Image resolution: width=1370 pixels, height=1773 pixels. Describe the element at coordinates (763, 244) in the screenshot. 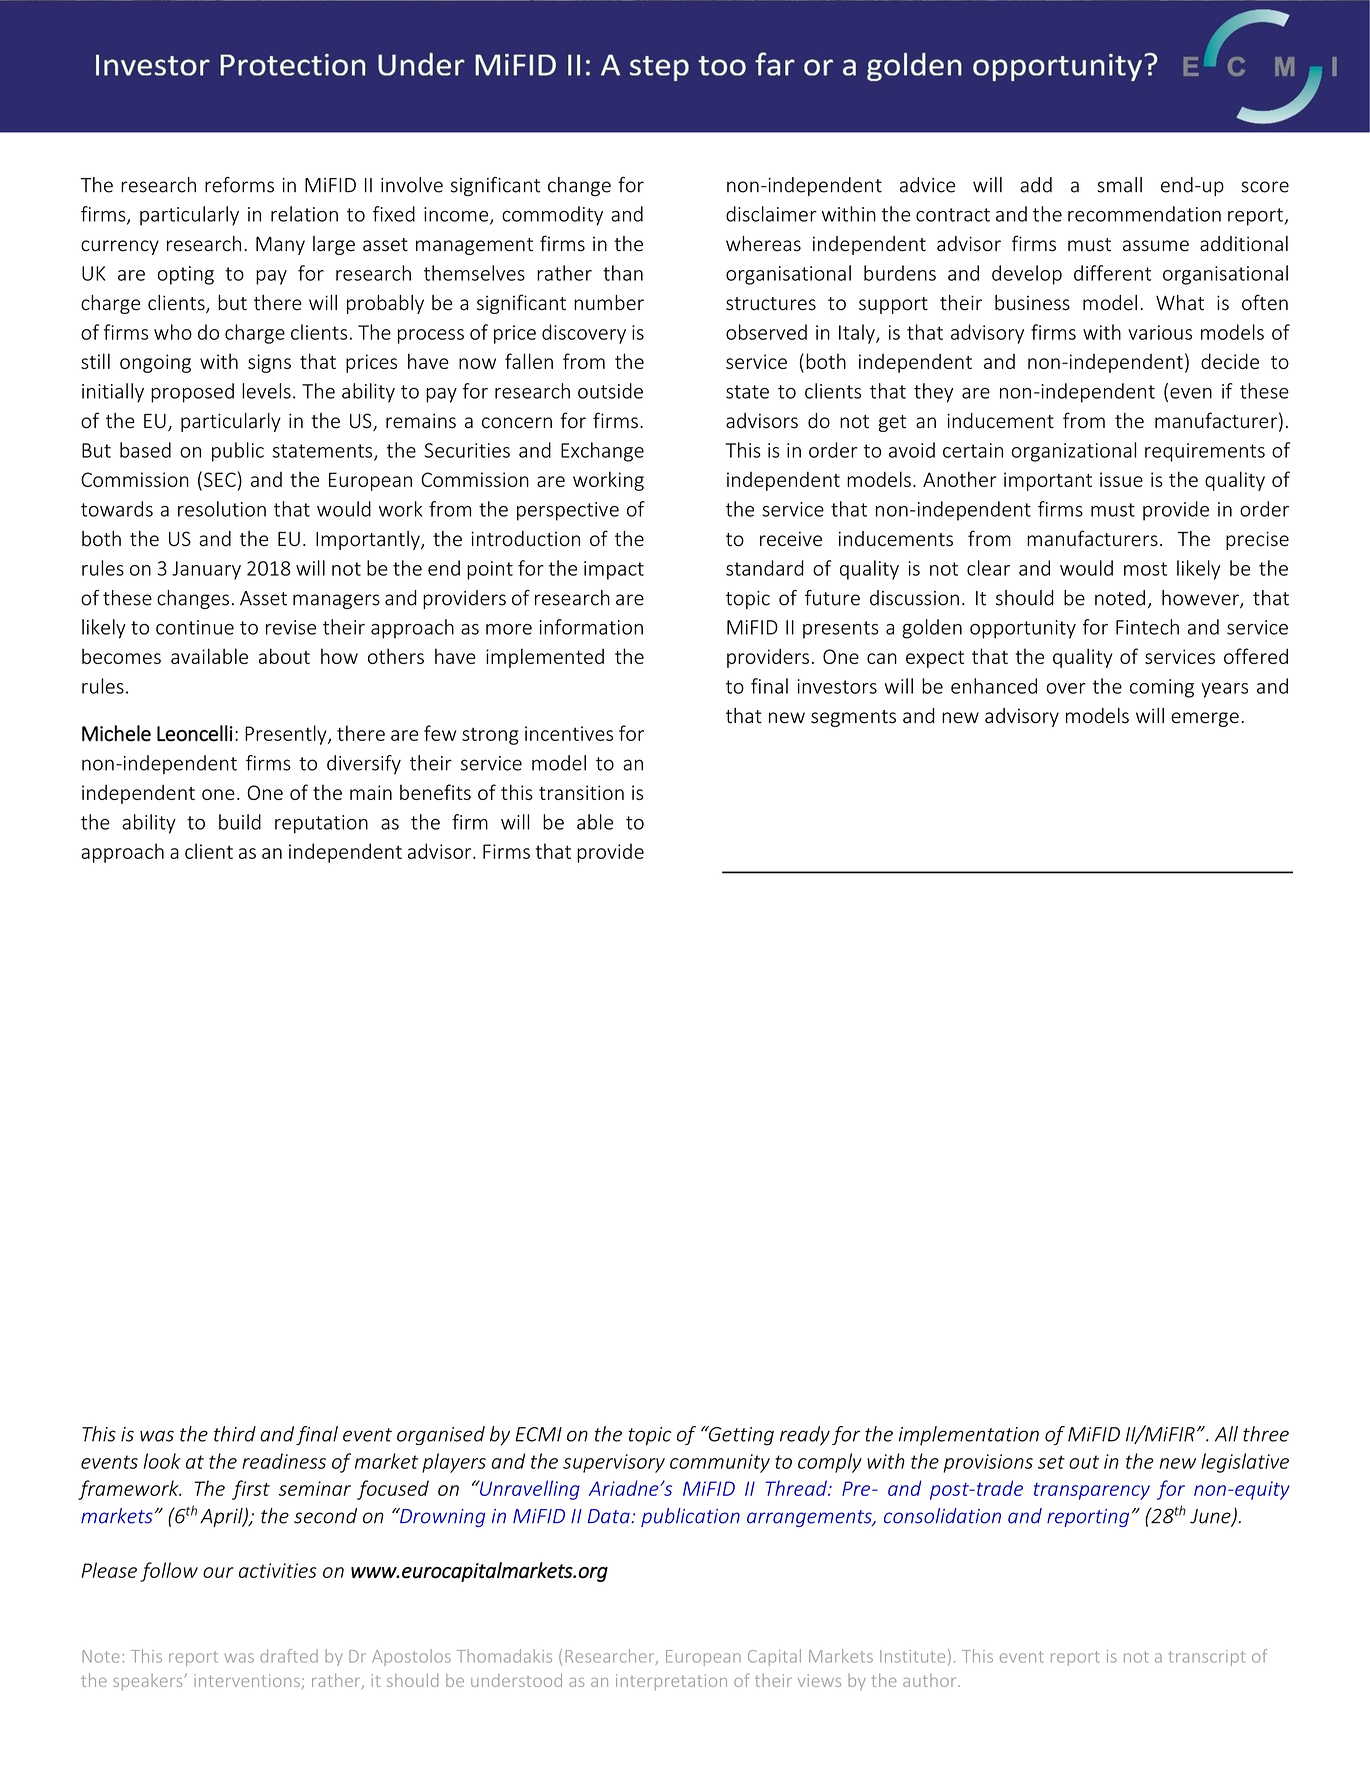

I see `whereas` at that location.
